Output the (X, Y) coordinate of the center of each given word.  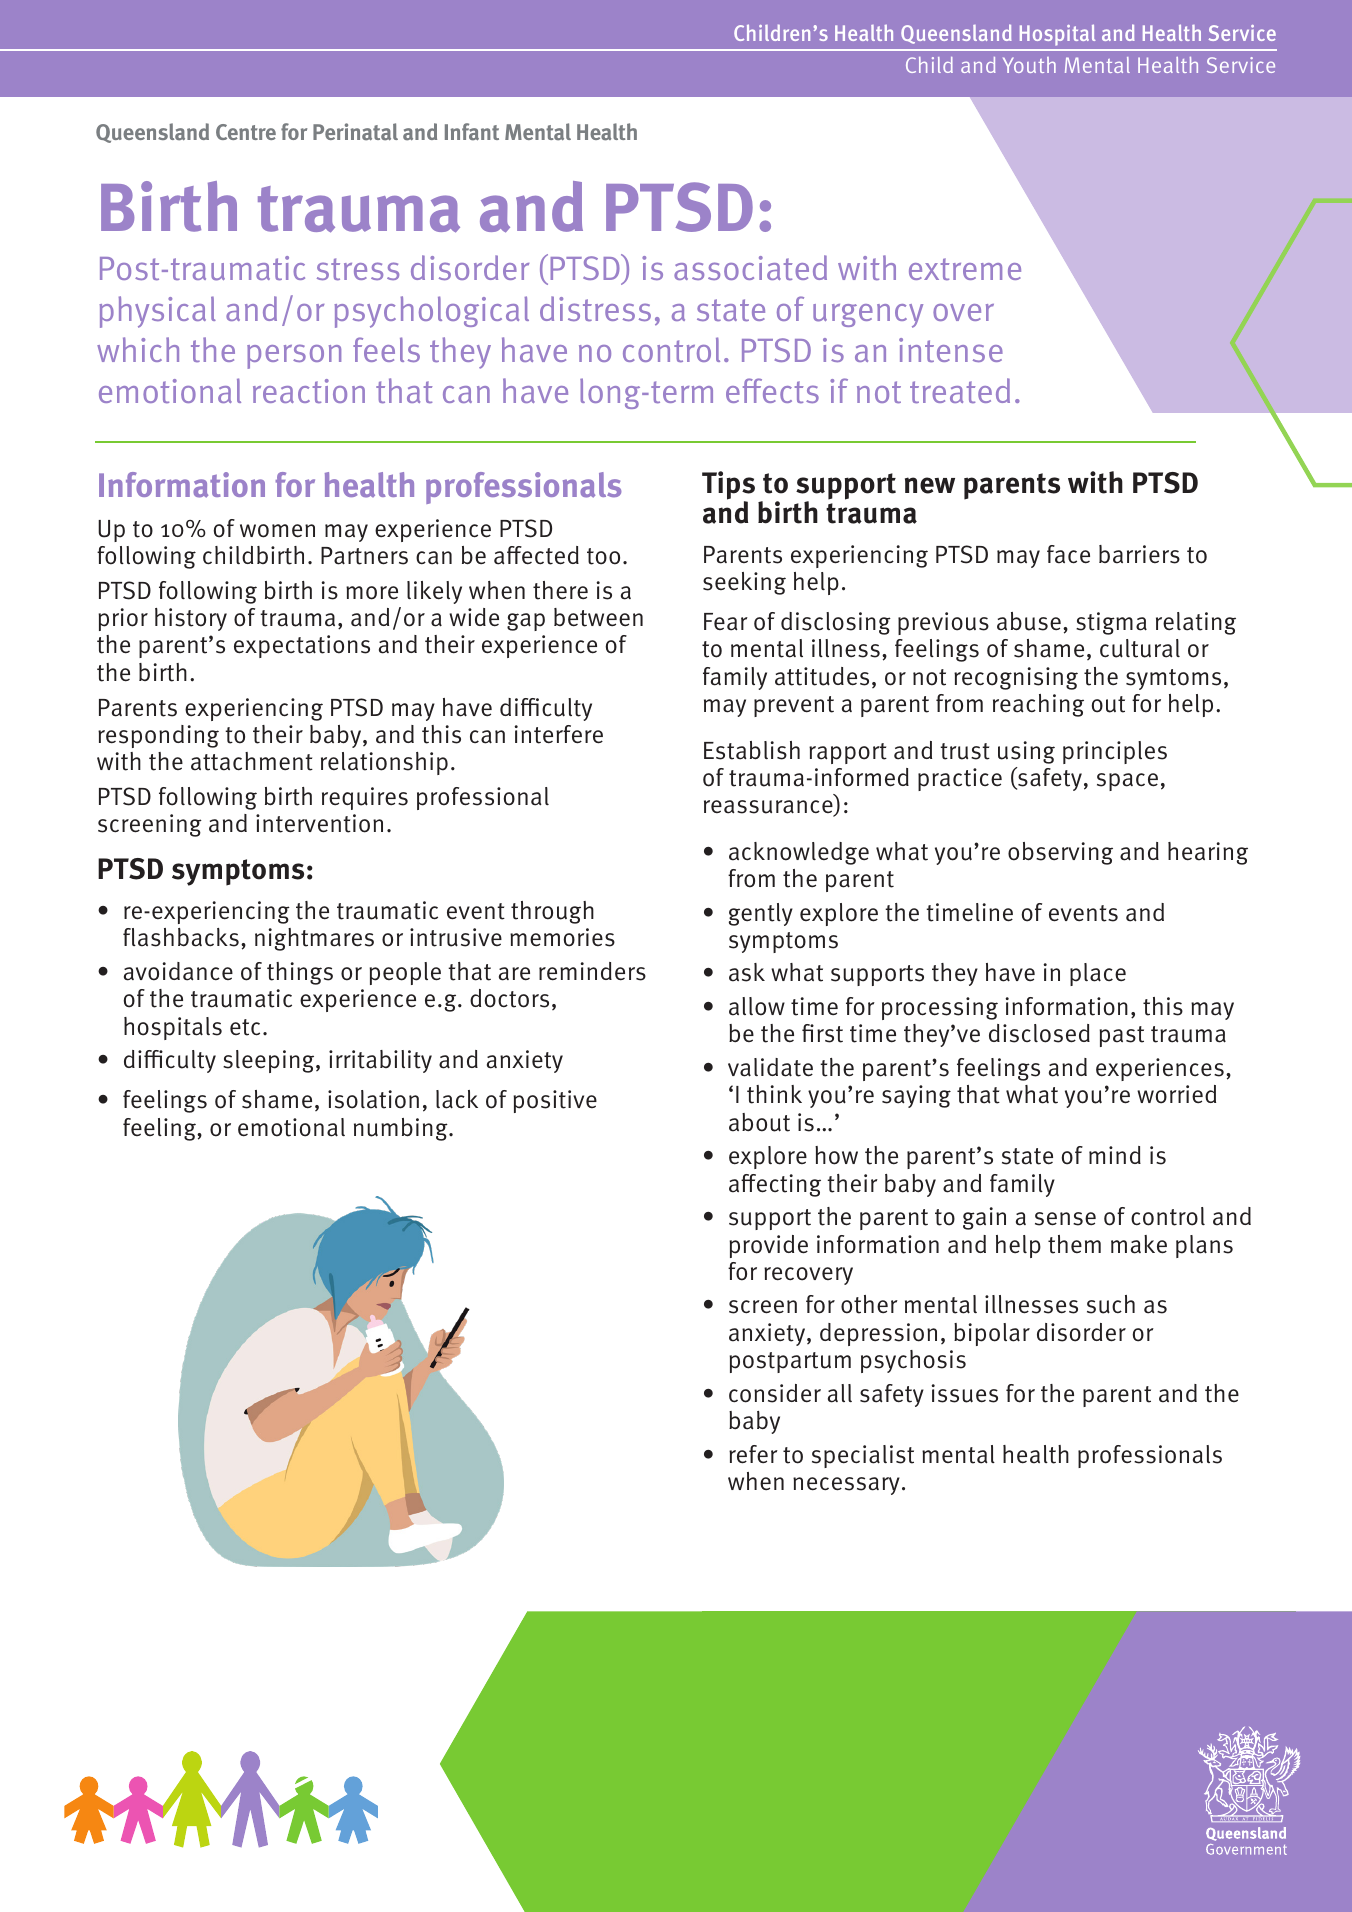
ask (747, 972)
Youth (1029, 65)
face (1068, 554)
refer (753, 1454)
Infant (472, 132)
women (277, 531)
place (1098, 974)
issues (964, 1393)
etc (245, 1027)
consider (775, 1393)
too (603, 556)
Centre (246, 132)
